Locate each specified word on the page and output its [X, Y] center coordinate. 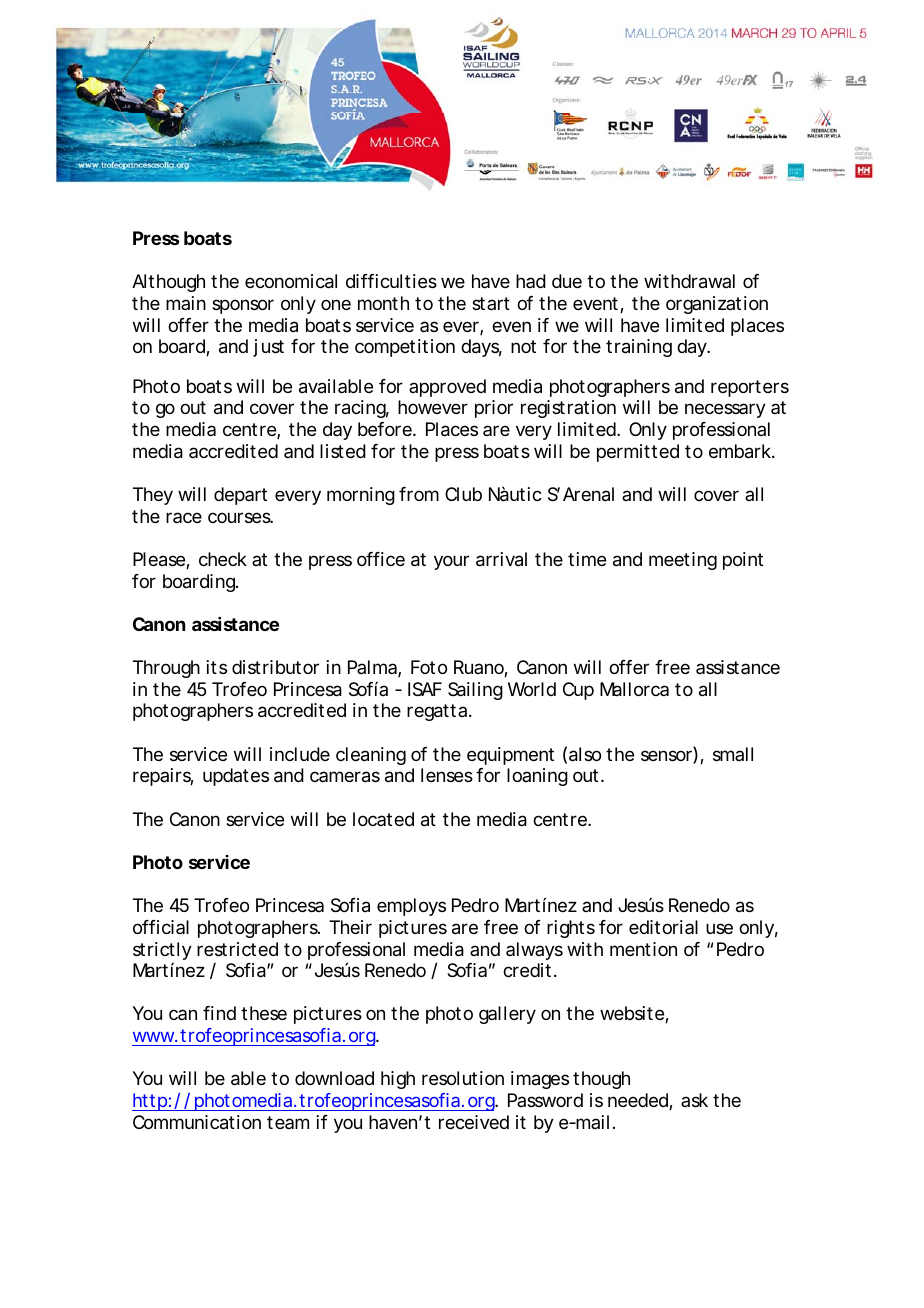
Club [463, 494]
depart [240, 496]
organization [717, 305]
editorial [663, 927]
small [733, 754]
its [217, 667]
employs [411, 907]
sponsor [243, 306]
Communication [197, 1122]
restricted [237, 949]
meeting [683, 561]
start [491, 303]
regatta [437, 712]
